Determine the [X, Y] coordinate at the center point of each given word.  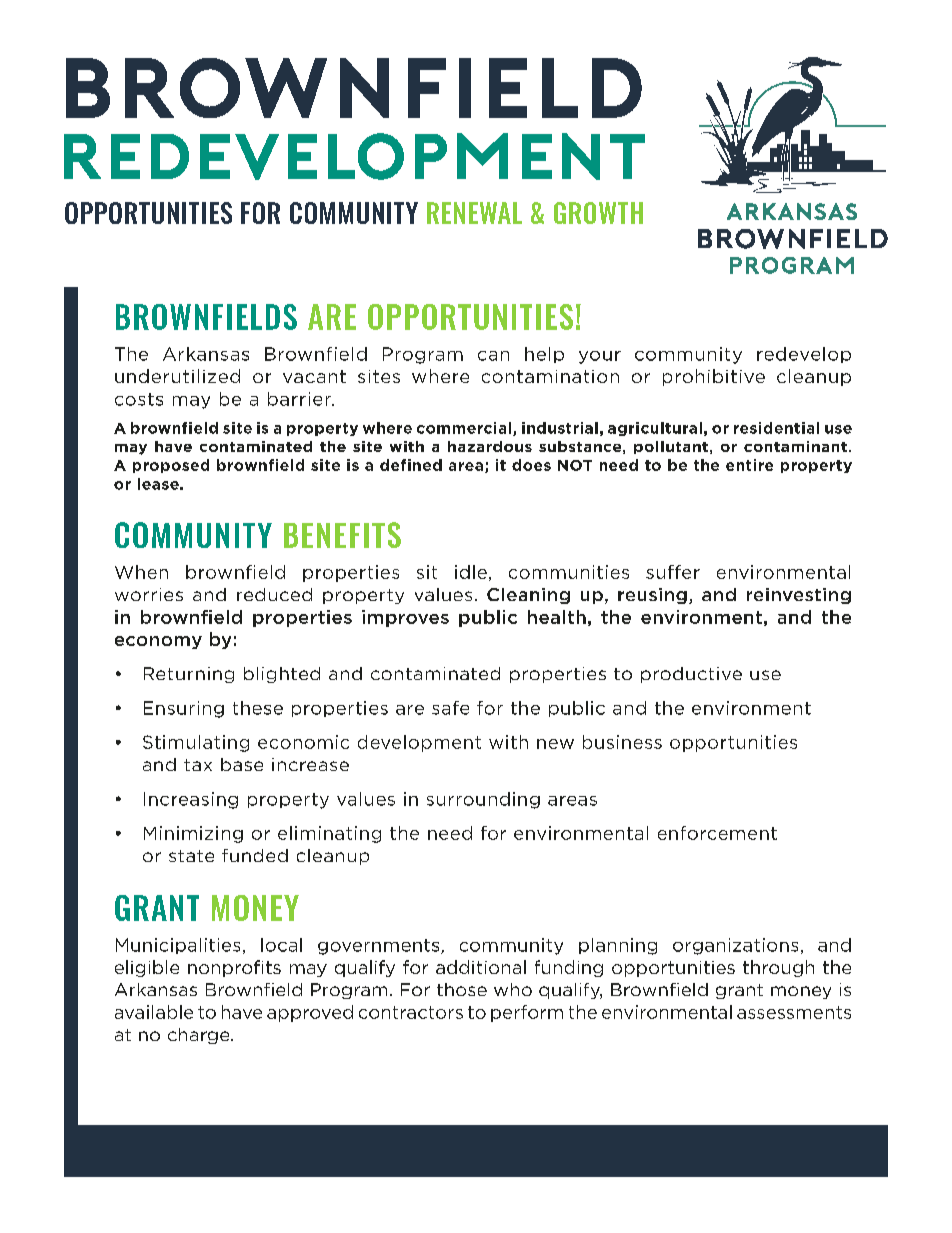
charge [200, 1036]
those [462, 989]
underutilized [177, 376]
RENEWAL [474, 213]
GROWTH [598, 213]
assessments [794, 1012]
